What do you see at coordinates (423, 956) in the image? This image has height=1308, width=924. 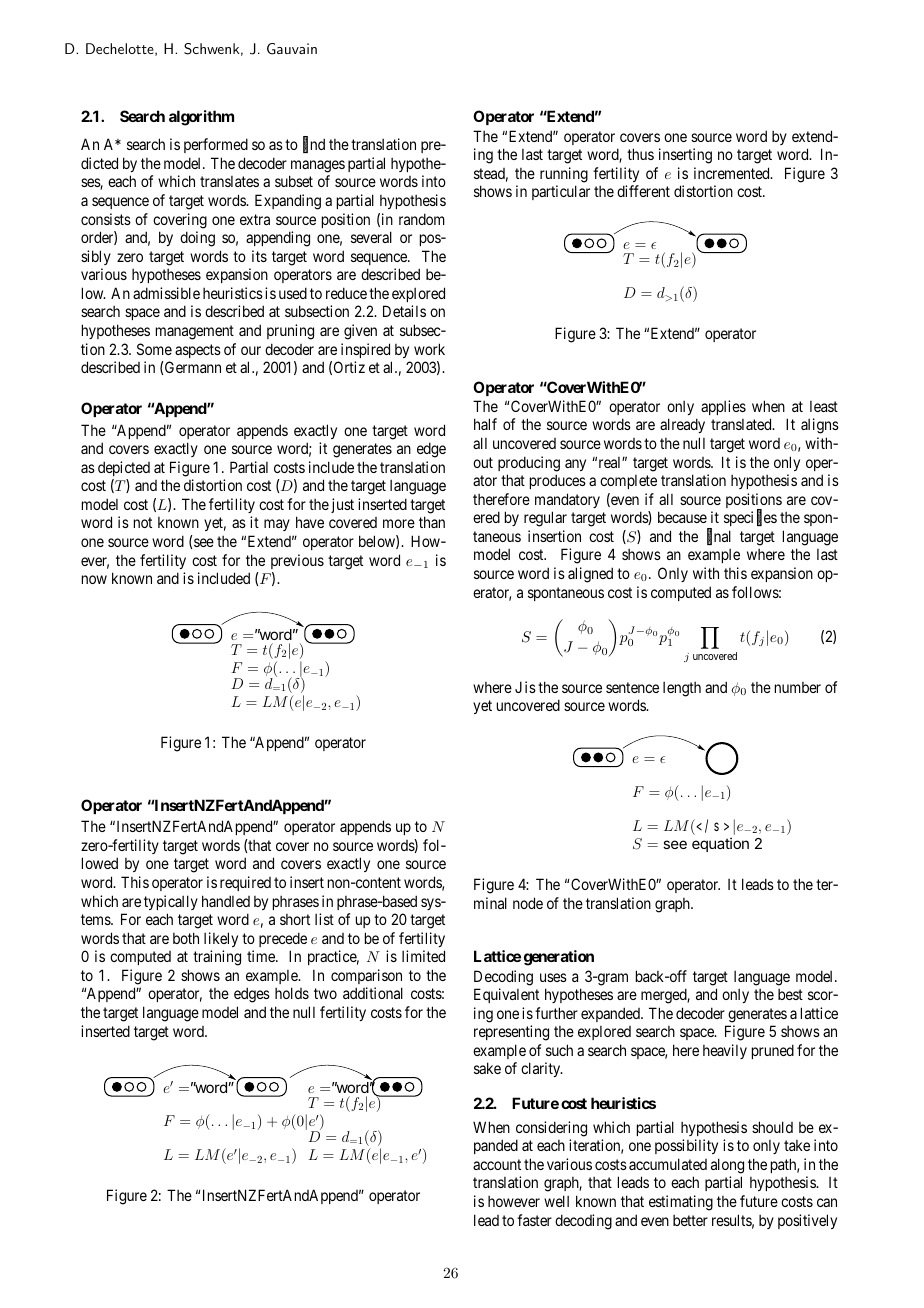 I see `limited` at bounding box center [423, 956].
